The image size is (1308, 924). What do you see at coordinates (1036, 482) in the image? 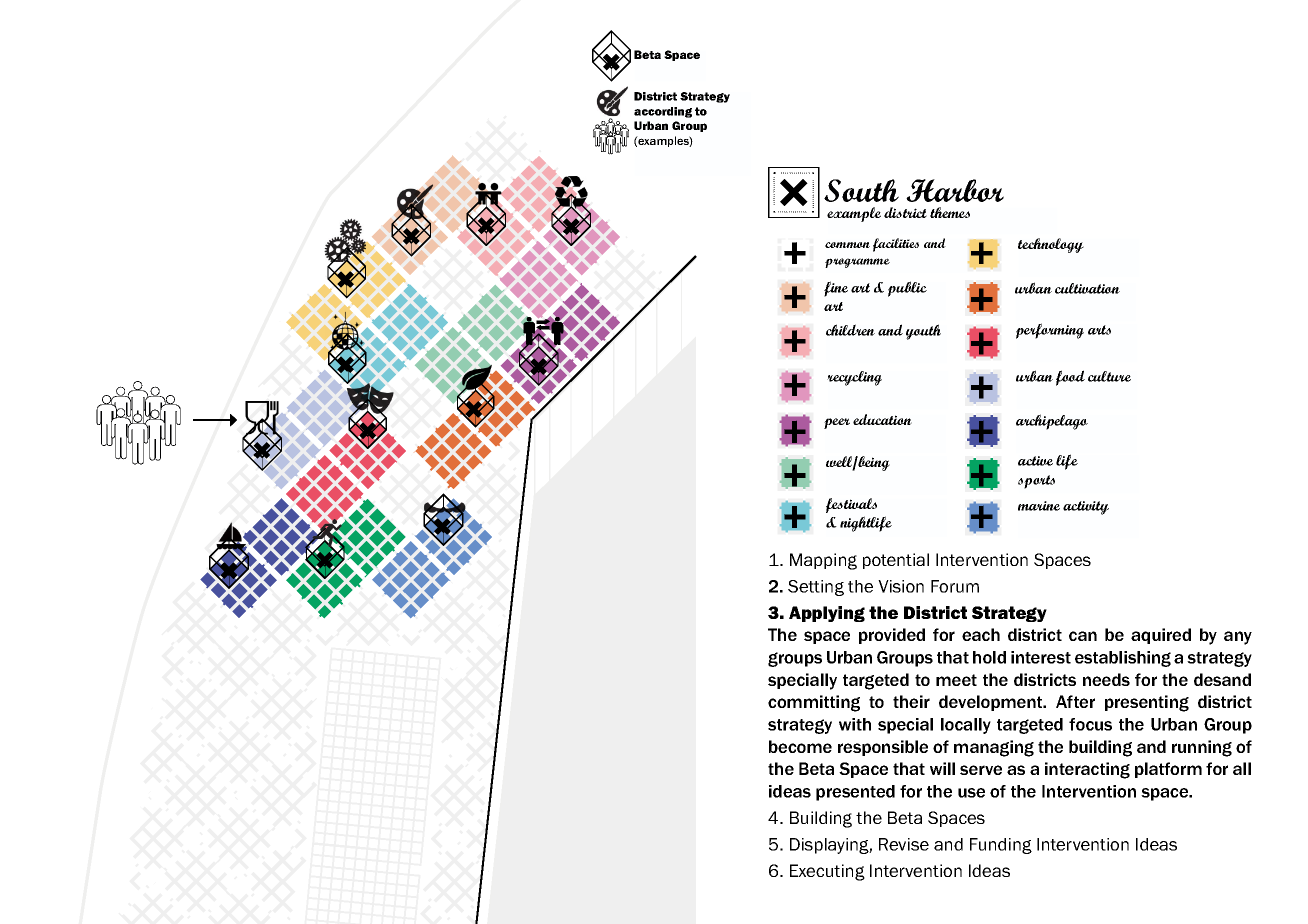
I see `sports` at bounding box center [1036, 482].
